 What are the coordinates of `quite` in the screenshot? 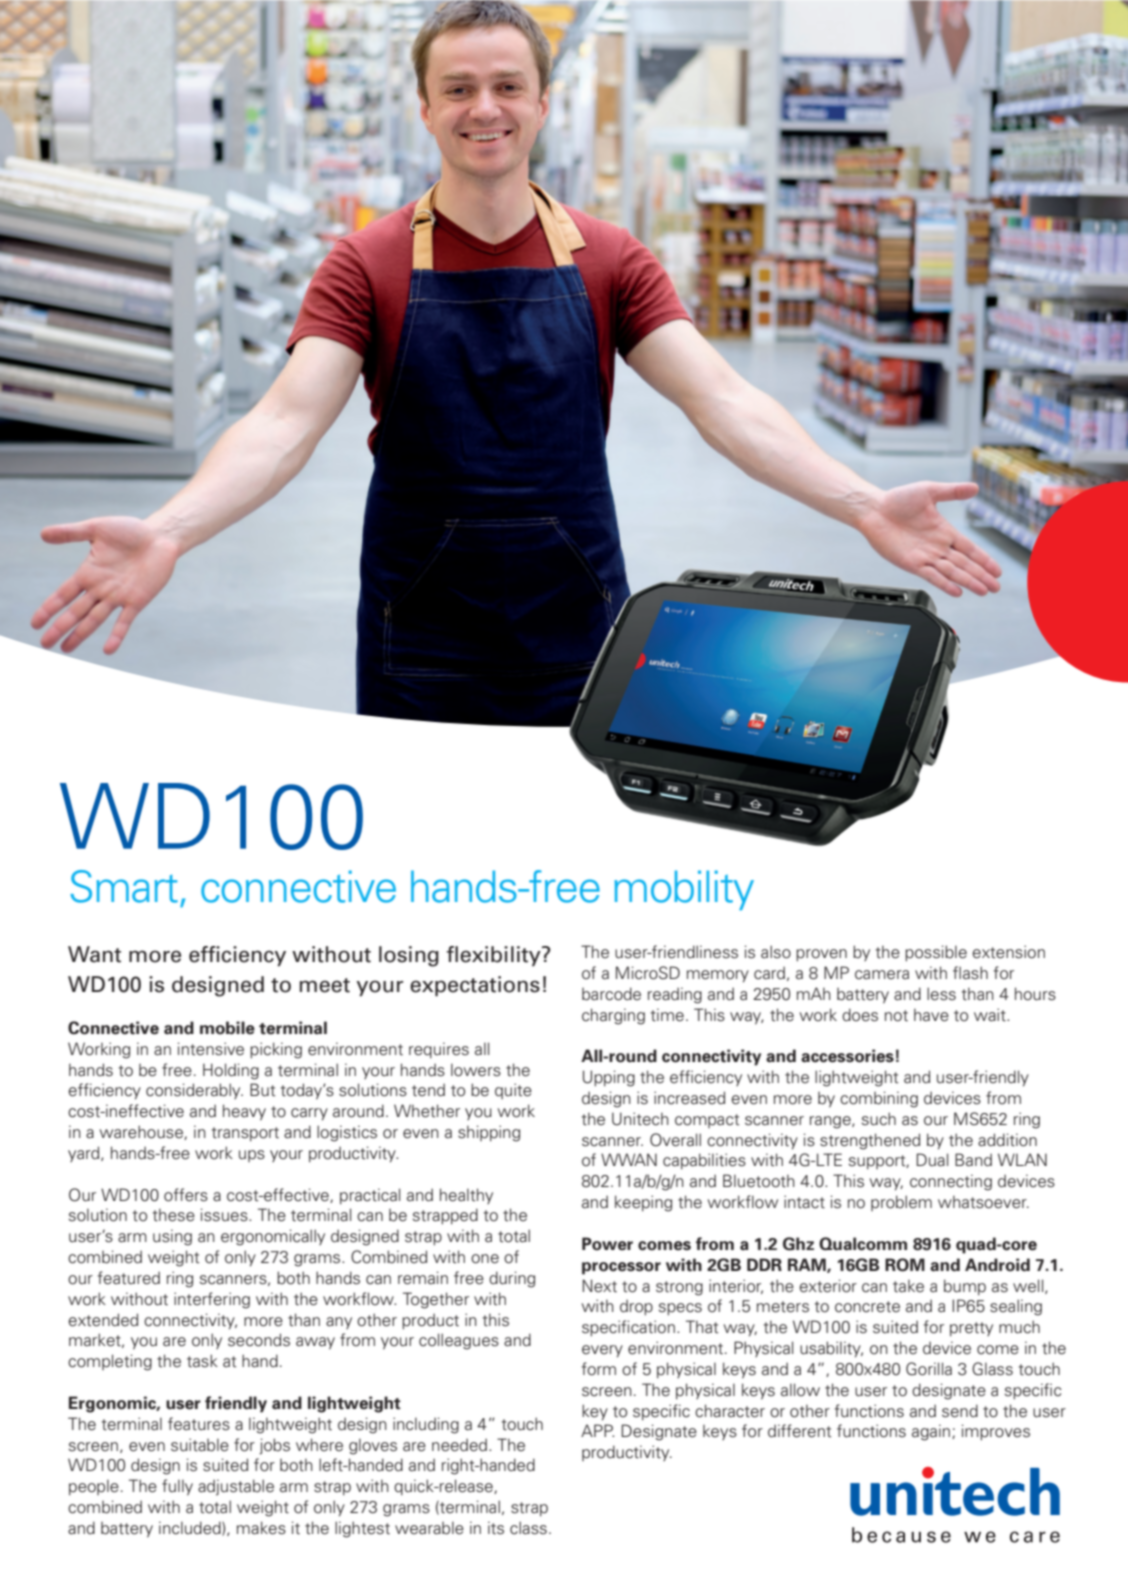 It's located at (513, 1091).
